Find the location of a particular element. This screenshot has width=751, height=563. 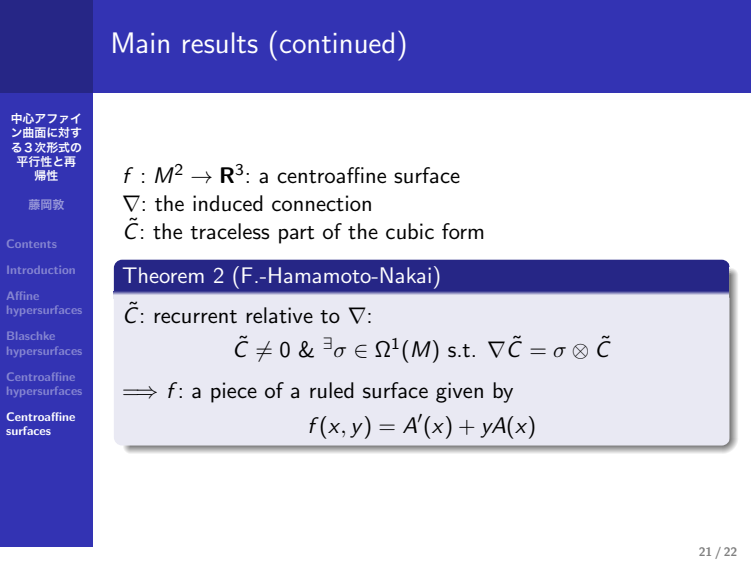

induced is located at coordinates (228, 203).
